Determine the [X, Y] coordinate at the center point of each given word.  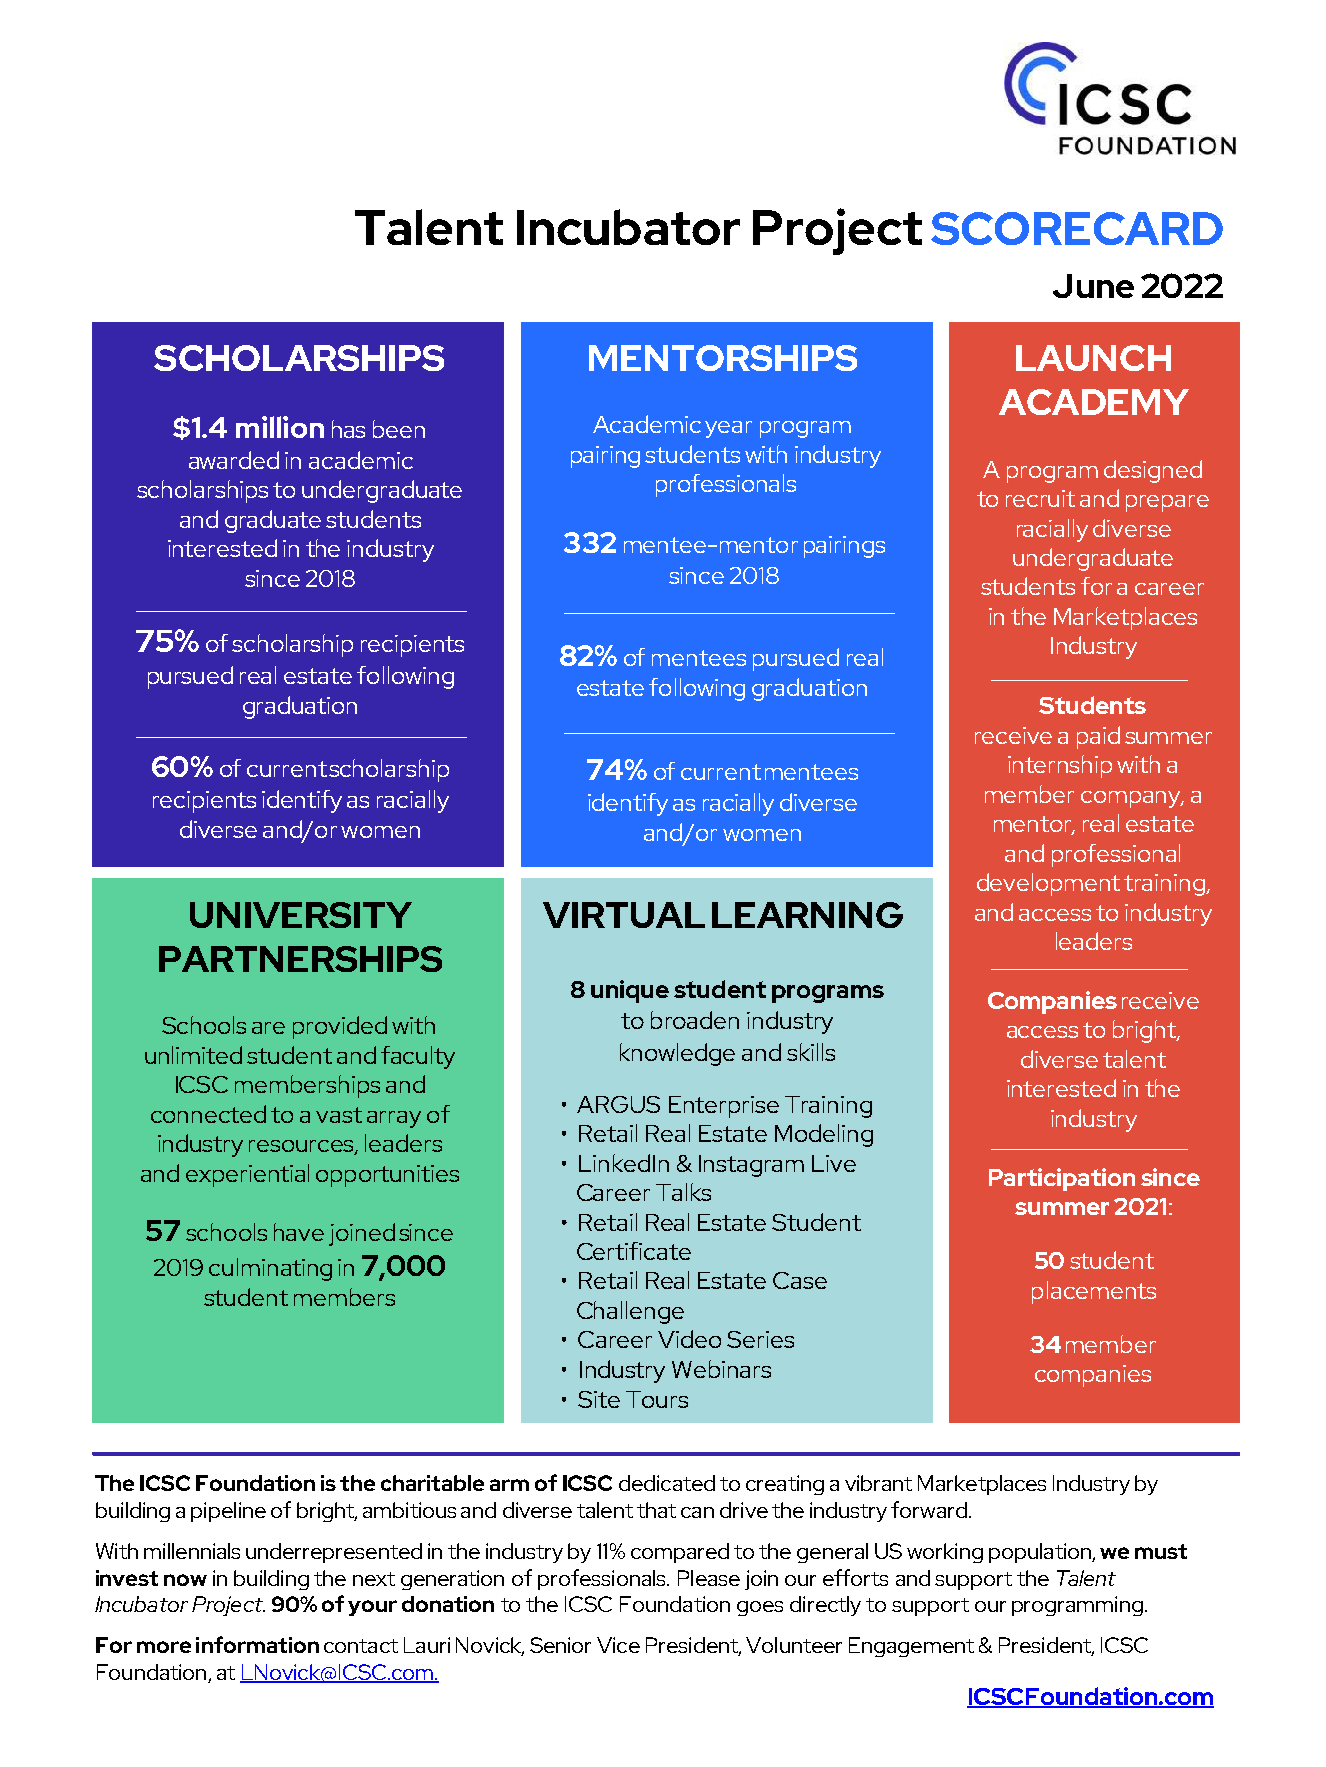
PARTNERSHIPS [300, 959]
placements [1094, 1292]
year [728, 429]
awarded [234, 460]
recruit [1040, 498]
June [1093, 286]
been [399, 429]
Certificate [634, 1251]
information [257, 1644]
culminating [270, 1269]
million [280, 427]
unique [630, 991]
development [1048, 884]
